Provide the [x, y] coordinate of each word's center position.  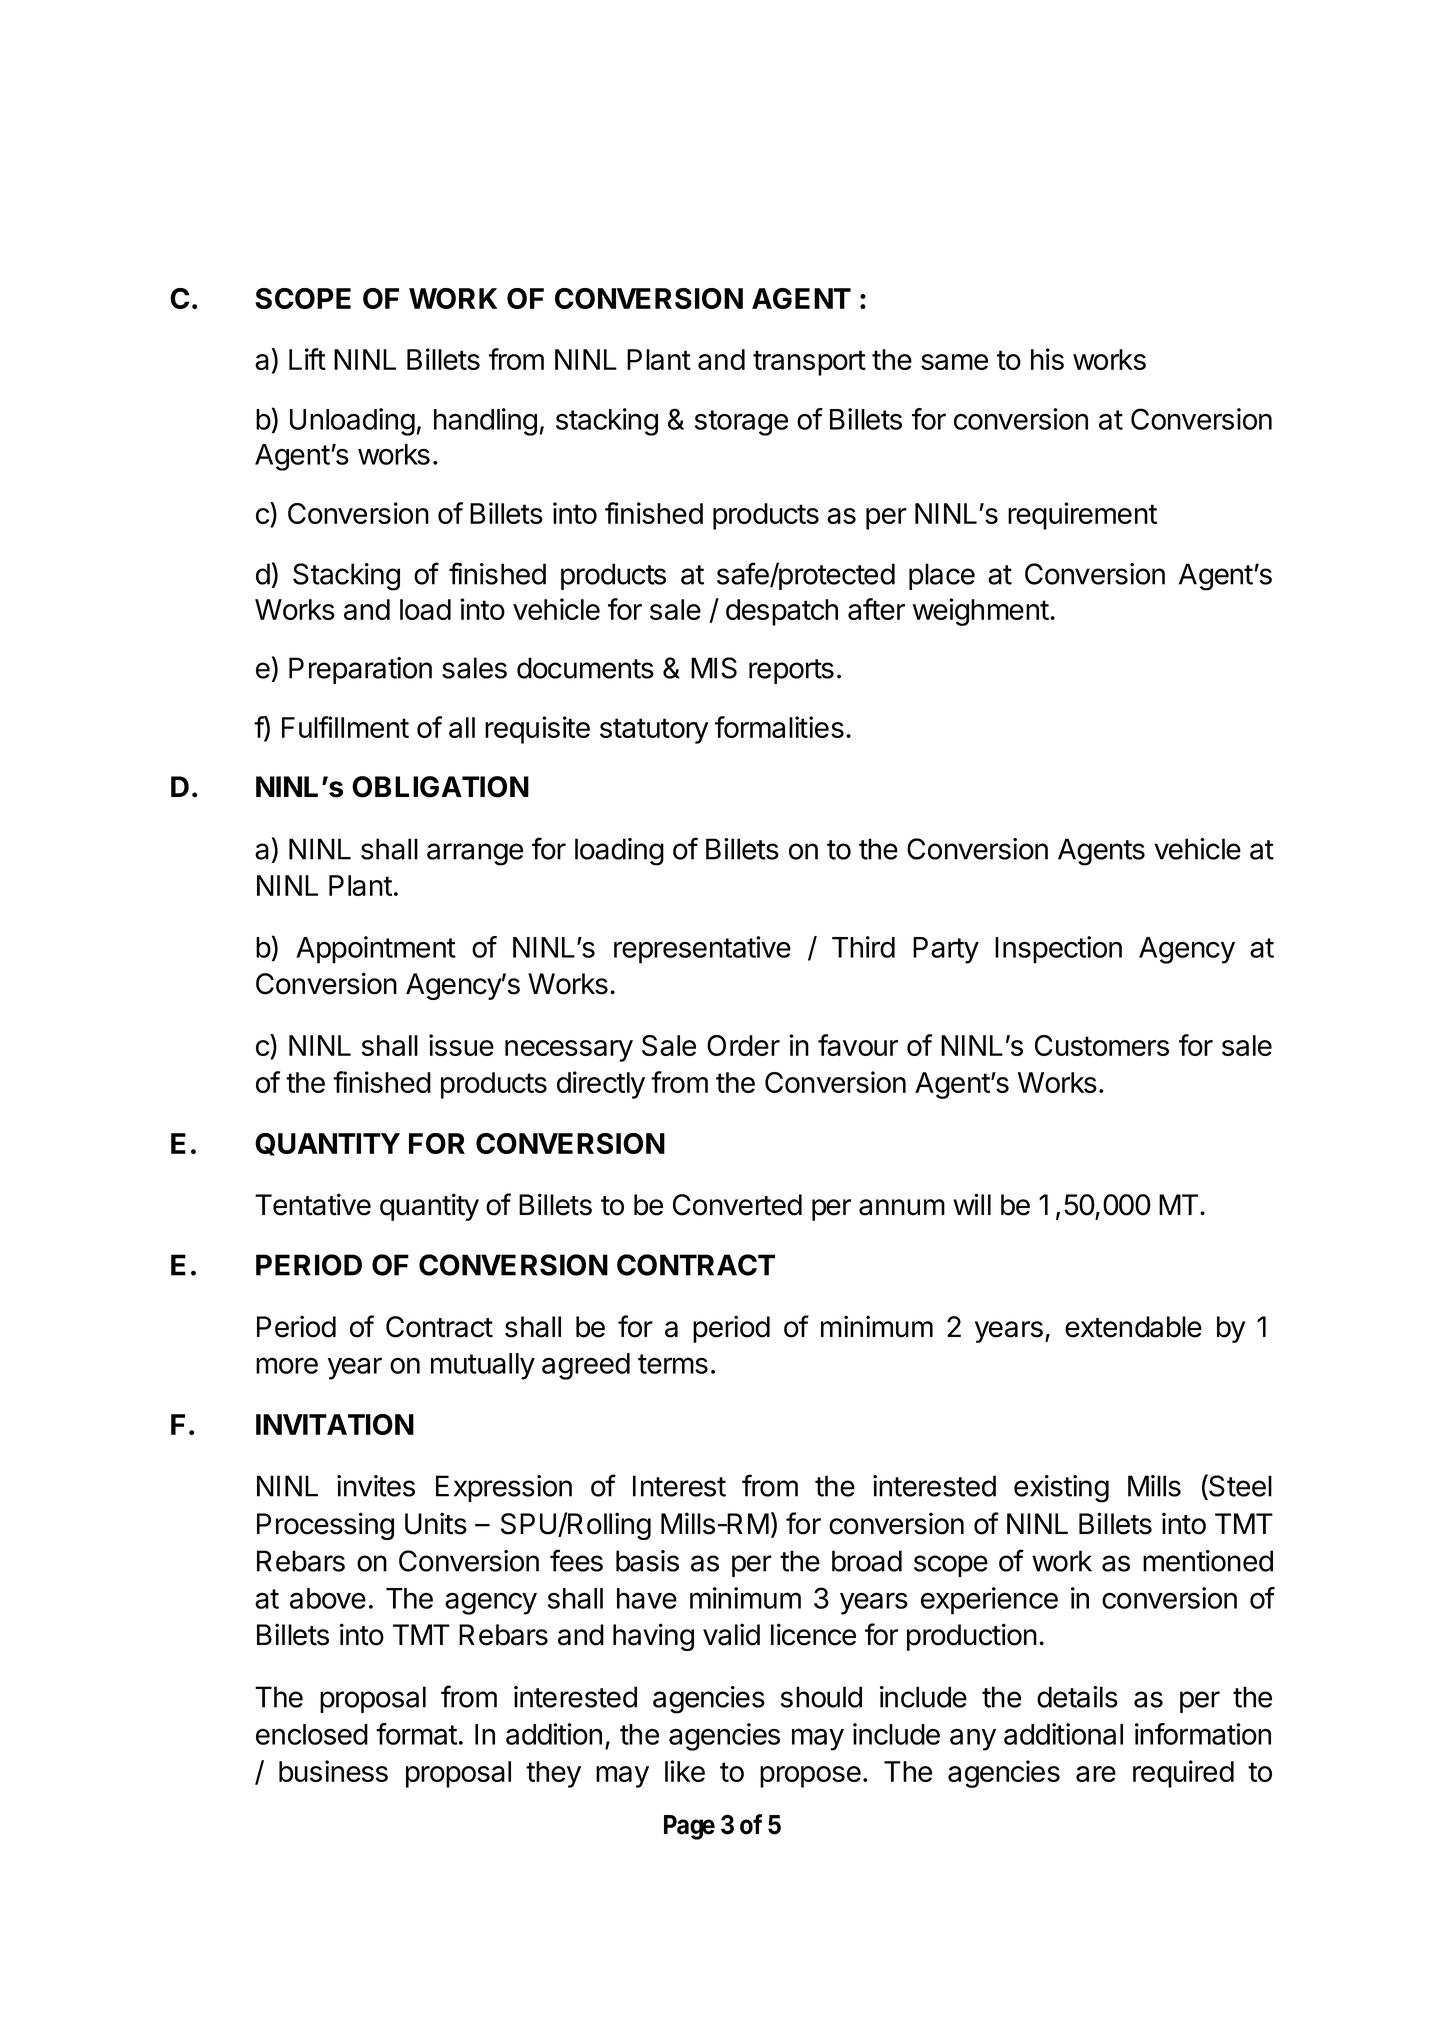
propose [810, 1777]
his [1047, 359]
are [1096, 1774]
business [333, 1771]
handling [485, 422]
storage [741, 423]
